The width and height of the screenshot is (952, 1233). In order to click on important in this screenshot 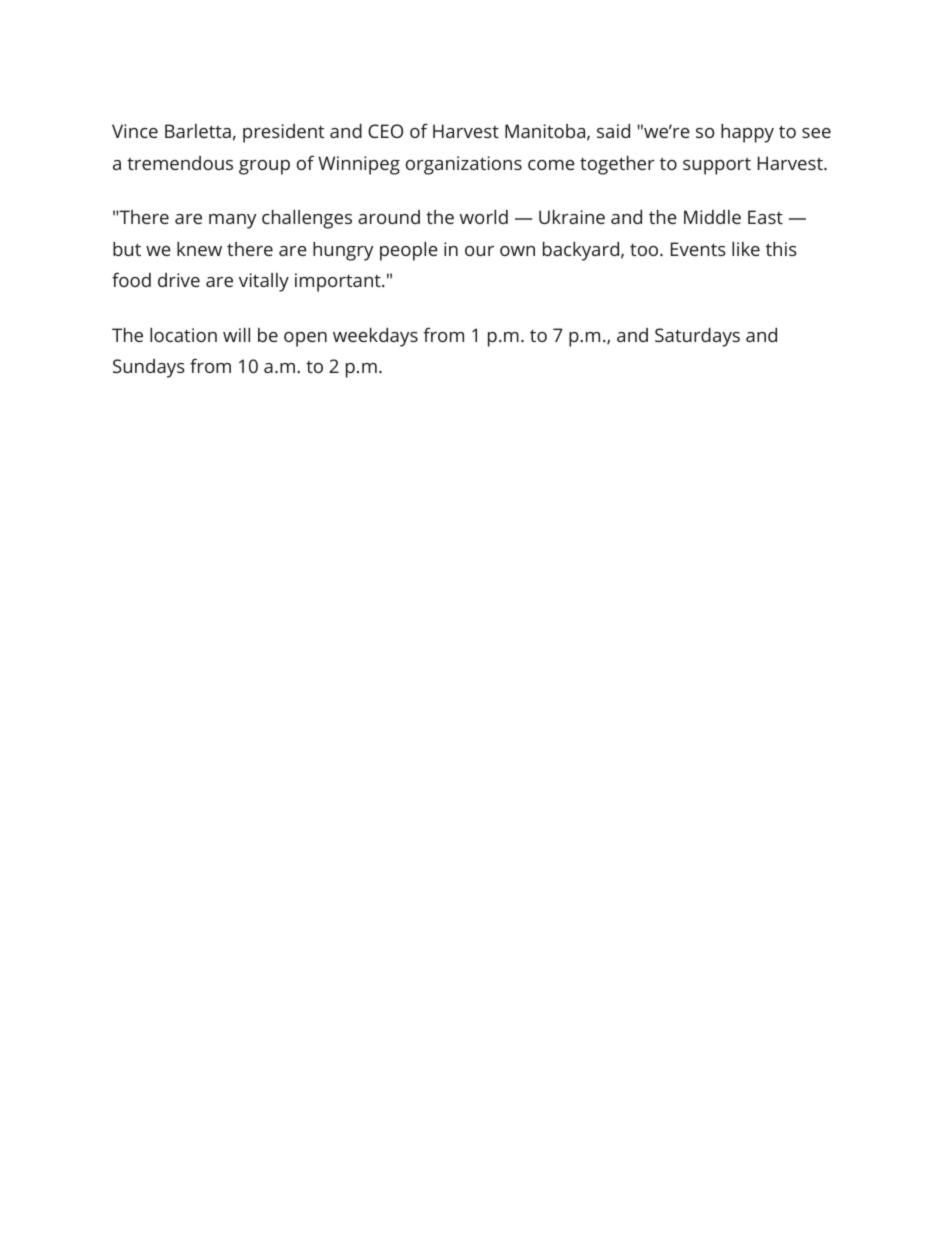, I will do `click(339, 282)`.
